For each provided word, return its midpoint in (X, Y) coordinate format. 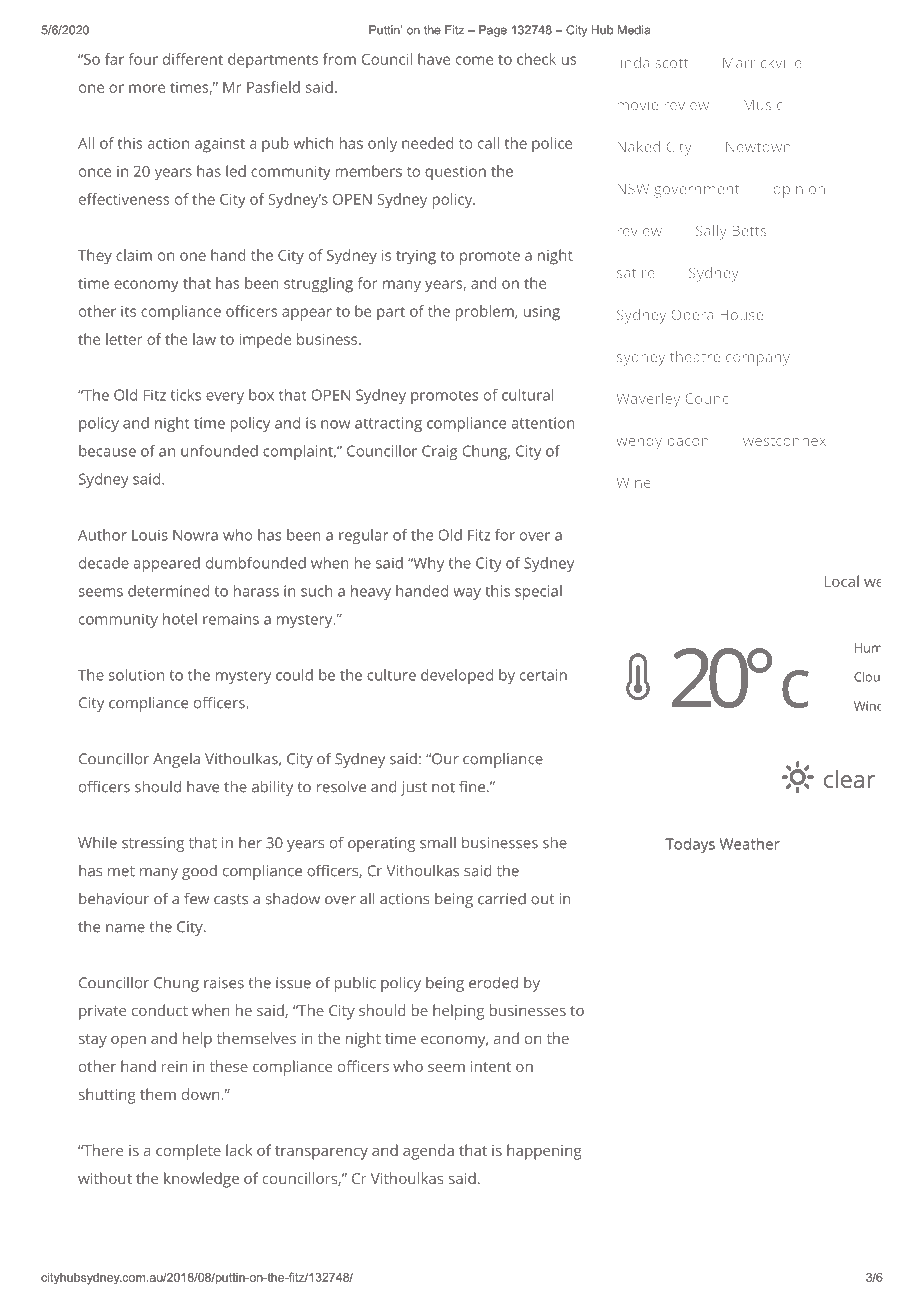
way (467, 594)
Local (842, 581)
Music (763, 104)
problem (486, 313)
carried (502, 899)
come (474, 60)
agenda (428, 1152)
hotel (180, 619)
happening (544, 1152)
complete (188, 1152)
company (758, 360)
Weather (750, 844)
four (143, 59)
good (199, 872)
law (204, 339)
